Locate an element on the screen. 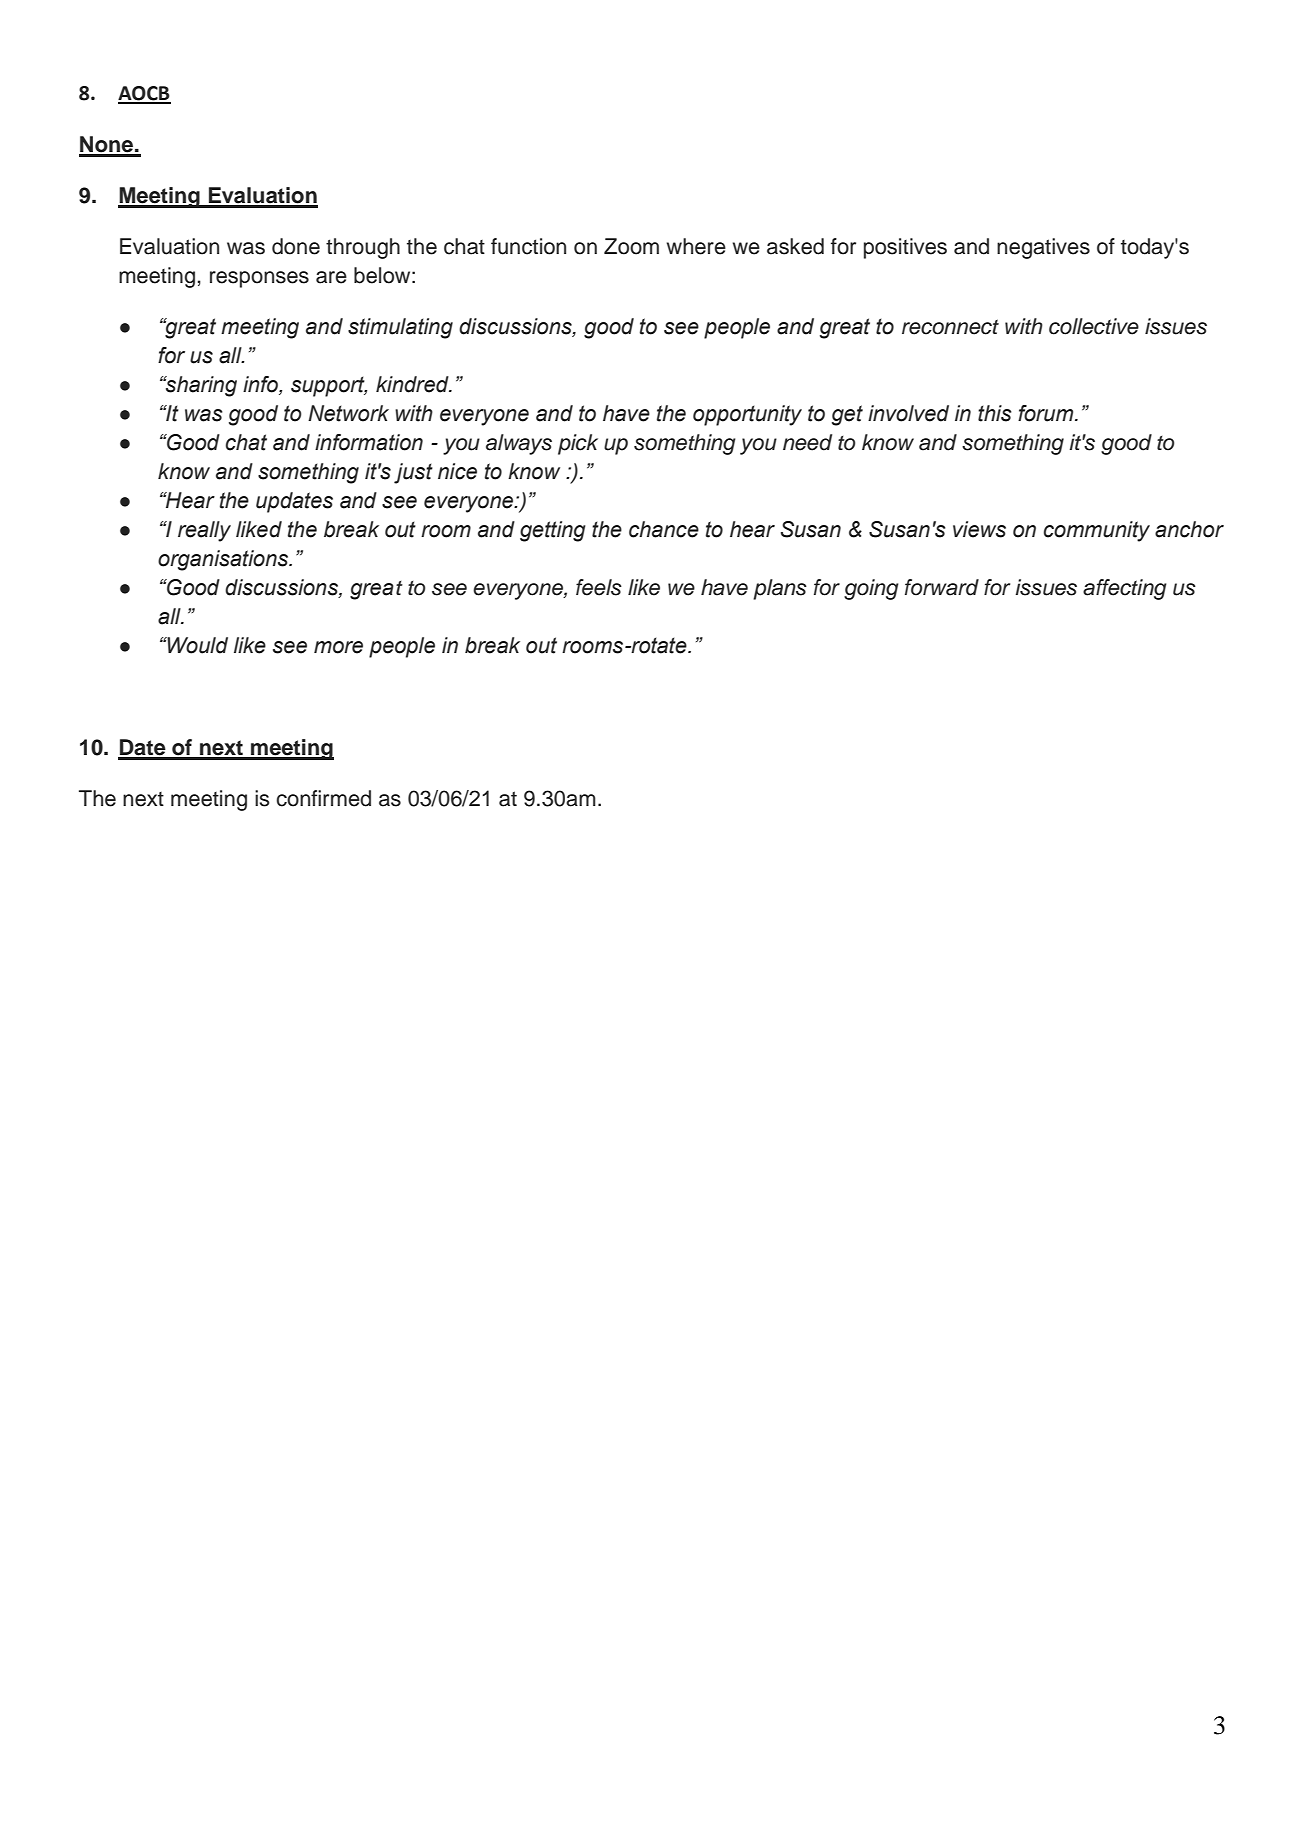 This screenshot has width=1305, height=1847. Zoom is located at coordinates (631, 246).
